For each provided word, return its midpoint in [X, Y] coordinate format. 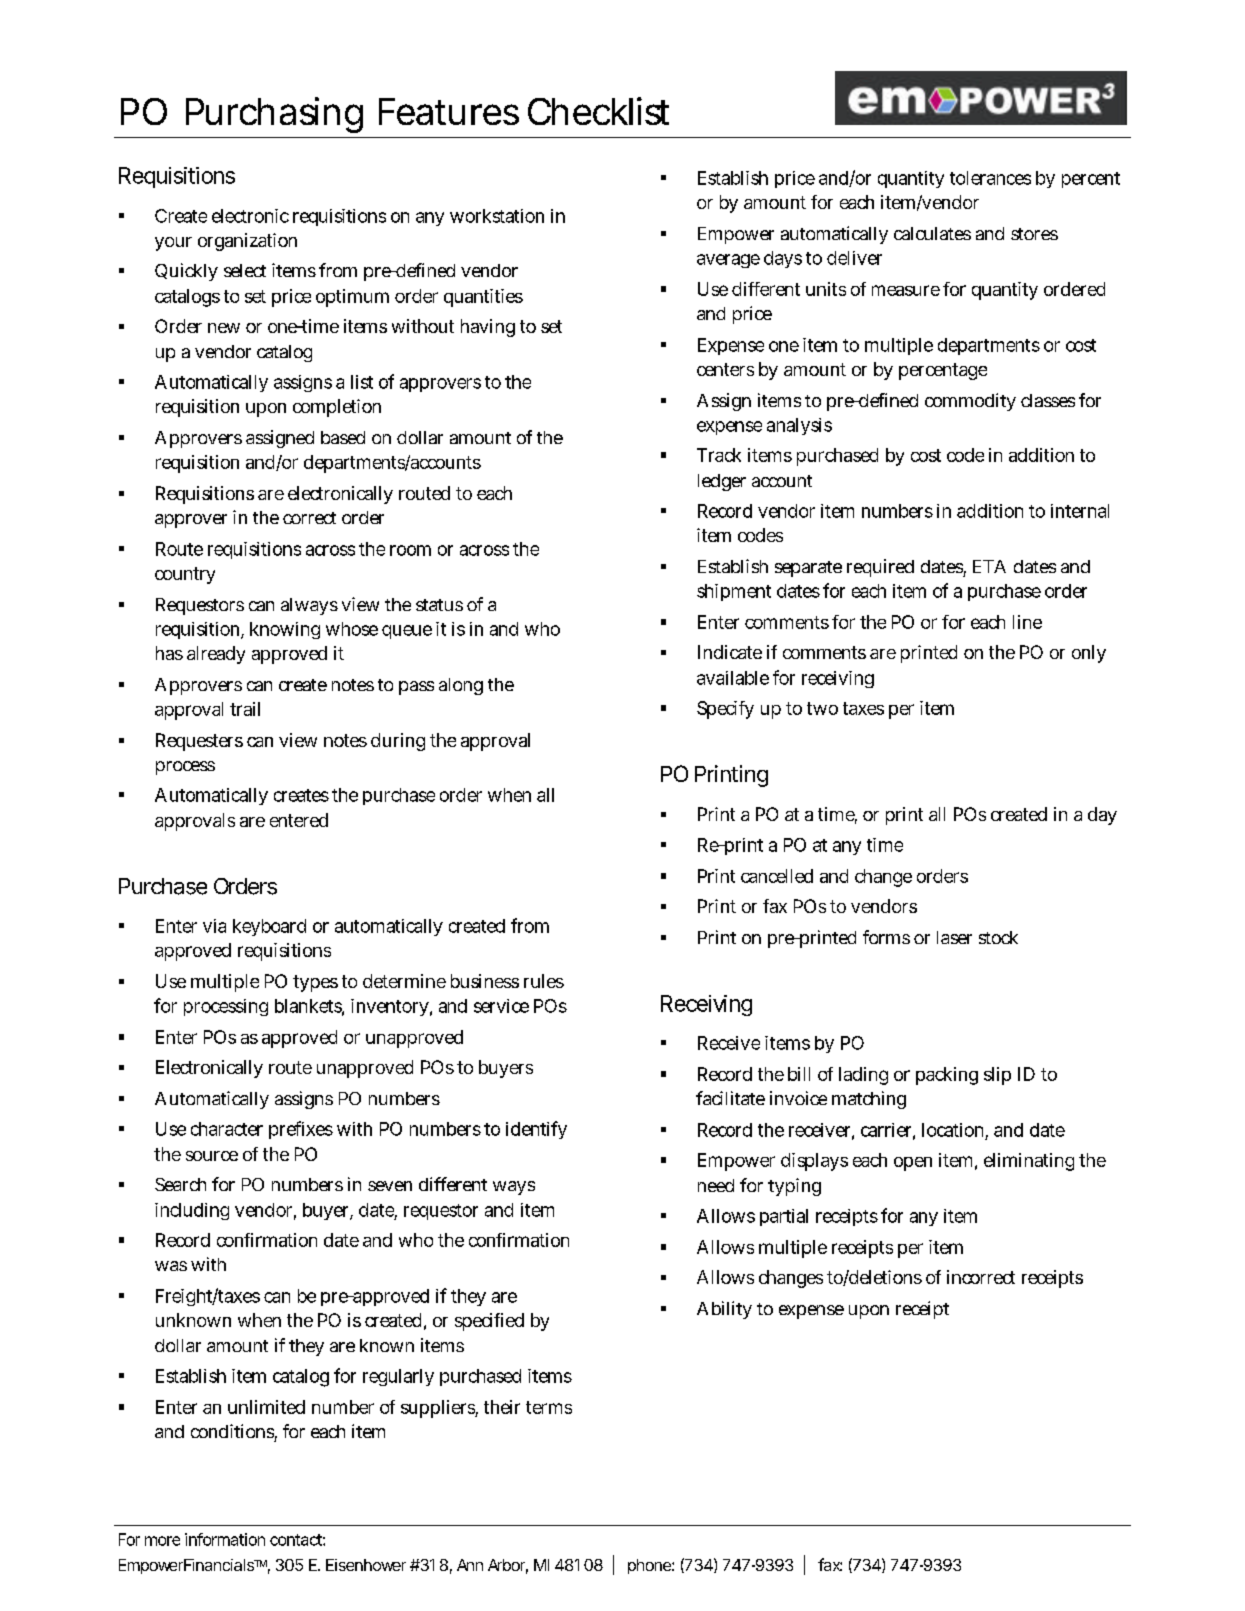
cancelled [777, 876]
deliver [854, 258]
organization [247, 242]
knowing [285, 630]
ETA [989, 566]
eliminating [1029, 1162]
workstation [497, 216]
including [192, 1211]
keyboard [269, 927]
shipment [734, 592]
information [225, 1539]
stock [998, 937]
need [716, 1185]
